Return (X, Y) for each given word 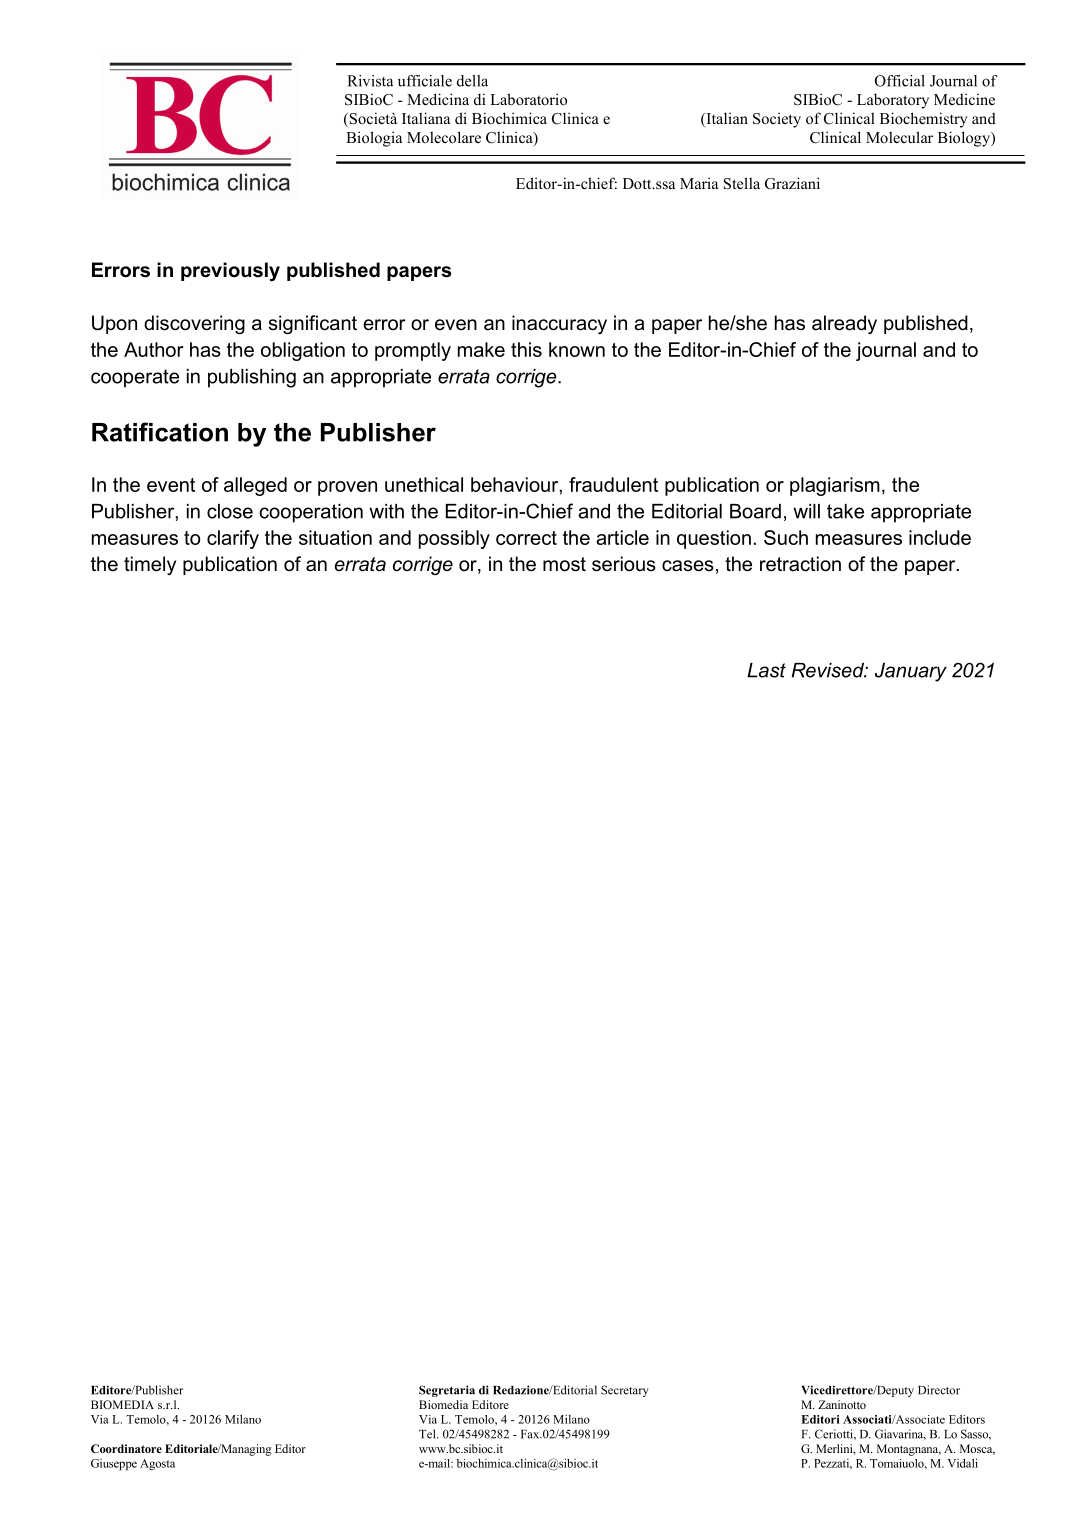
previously (230, 272)
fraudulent (613, 484)
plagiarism (835, 486)
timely (150, 565)
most (564, 564)
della (472, 81)
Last (766, 670)
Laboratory (893, 101)
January (911, 672)
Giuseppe (114, 1465)
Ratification (160, 432)
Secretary (625, 1391)
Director (939, 1390)
